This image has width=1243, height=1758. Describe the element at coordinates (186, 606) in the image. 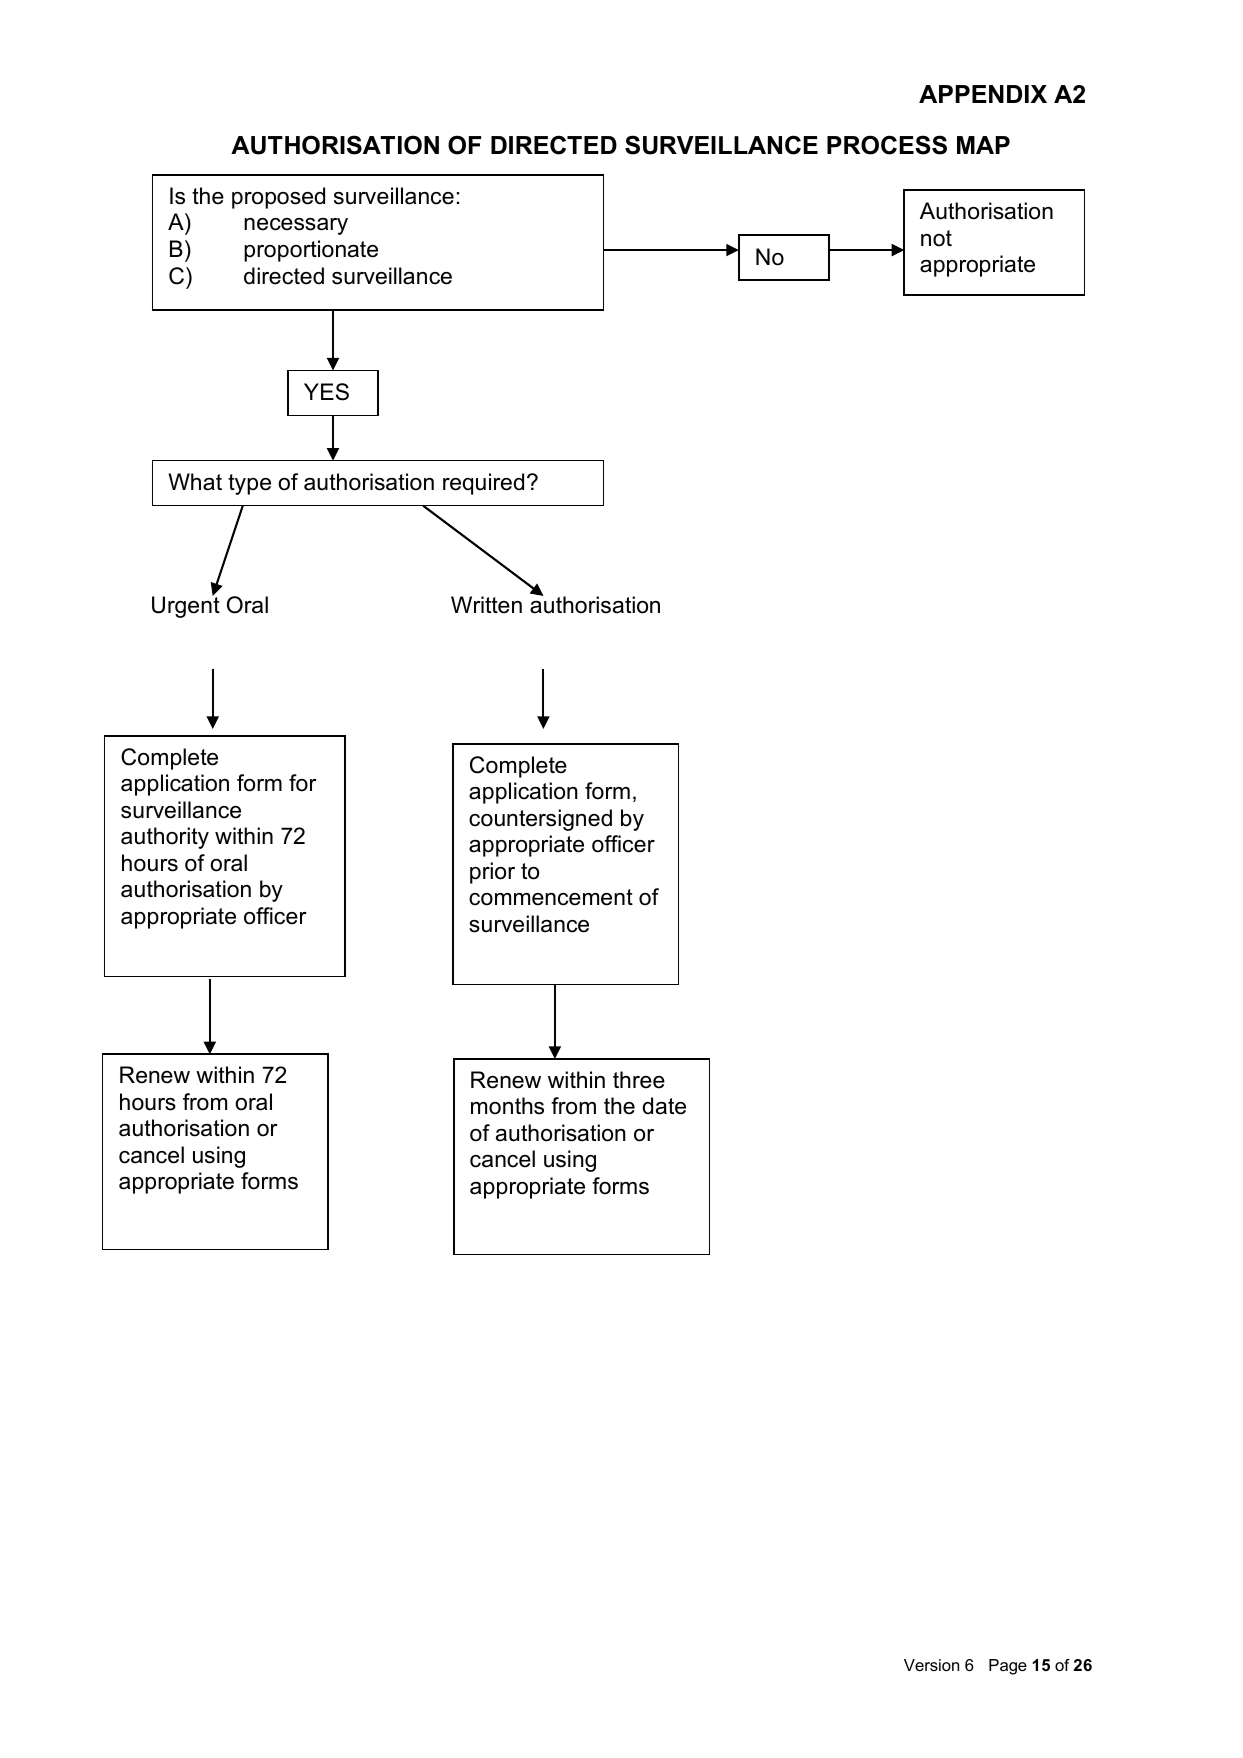

I see `Urgent` at that location.
